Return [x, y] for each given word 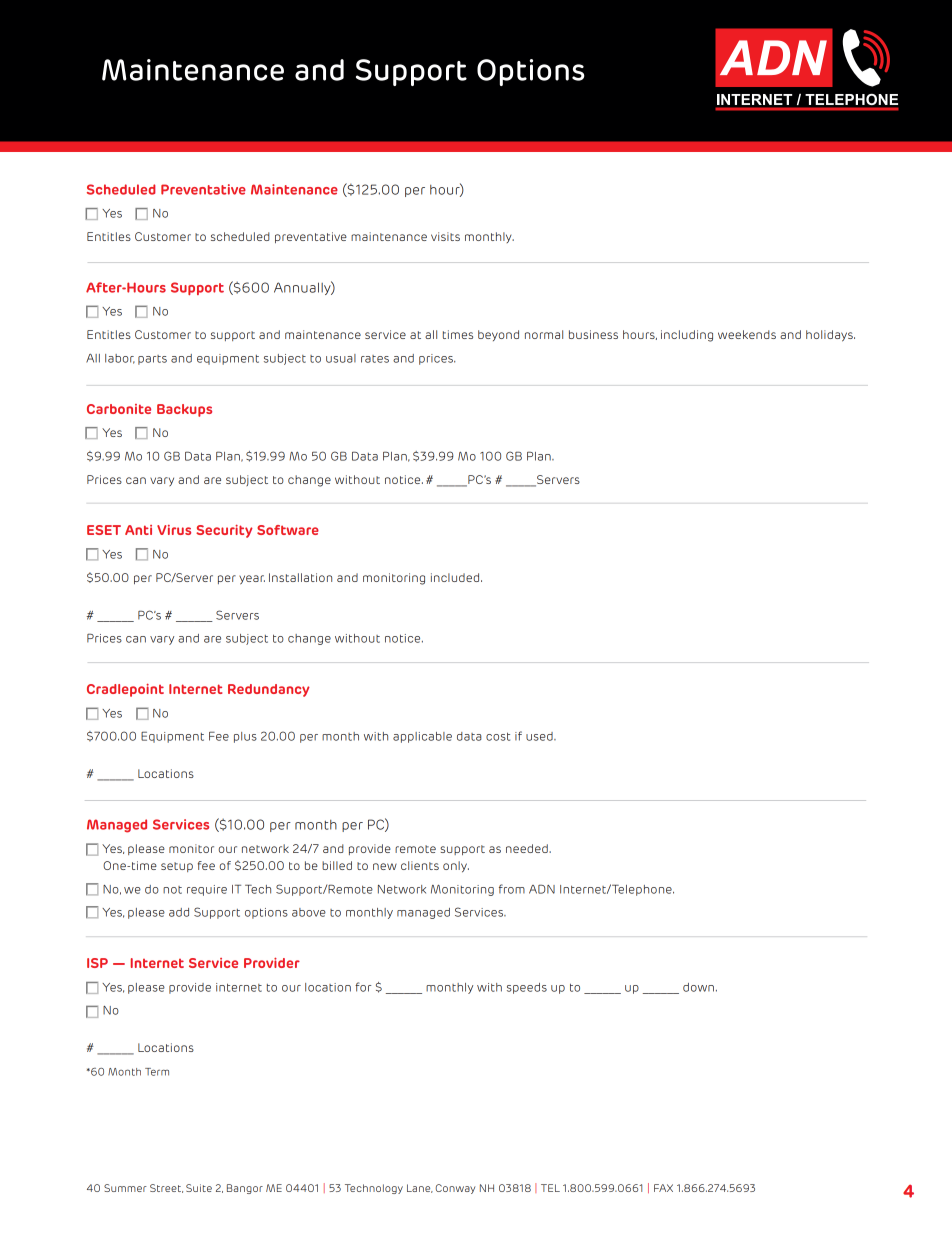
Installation [300, 577]
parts [152, 360]
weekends [747, 334]
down [698, 987]
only [456, 867]
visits [445, 236]
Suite [199, 1188]
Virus [174, 530]
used [540, 736]
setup [177, 867]
